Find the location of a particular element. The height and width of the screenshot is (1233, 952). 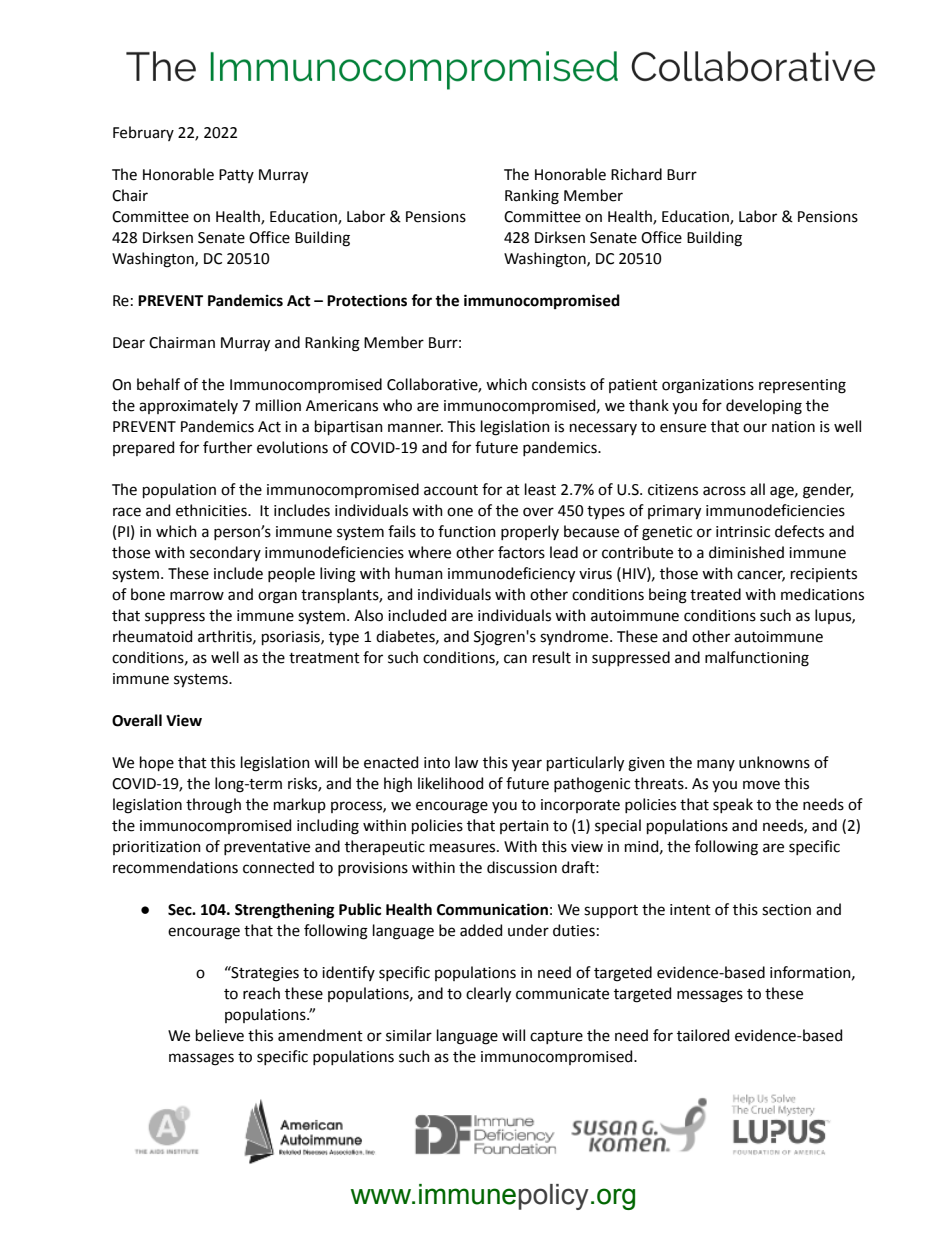

Patty is located at coordinates (236, 176).
